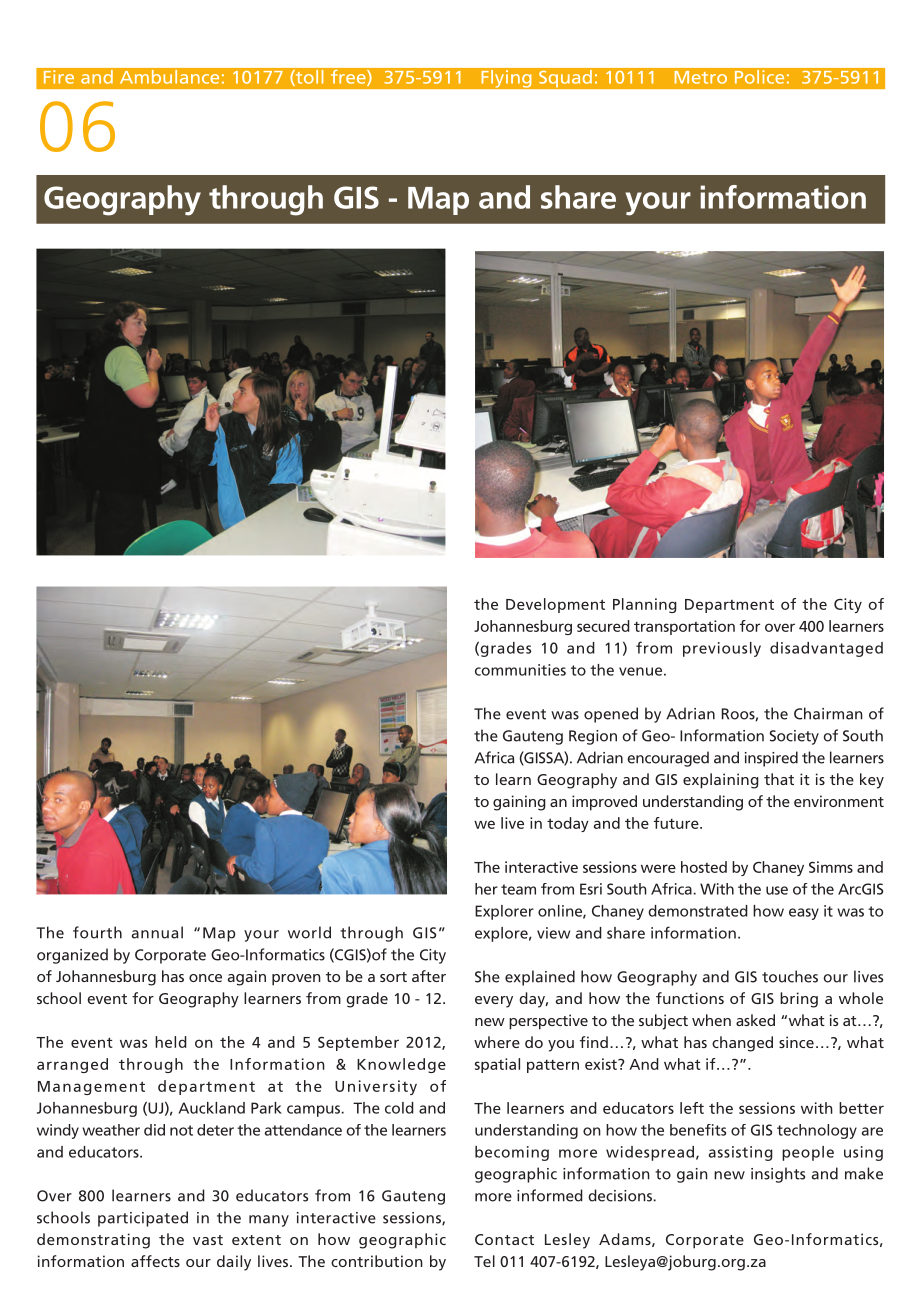  Describe the element at coordinates (778, 1175) in the screenshot. I see `insights` at that location.
